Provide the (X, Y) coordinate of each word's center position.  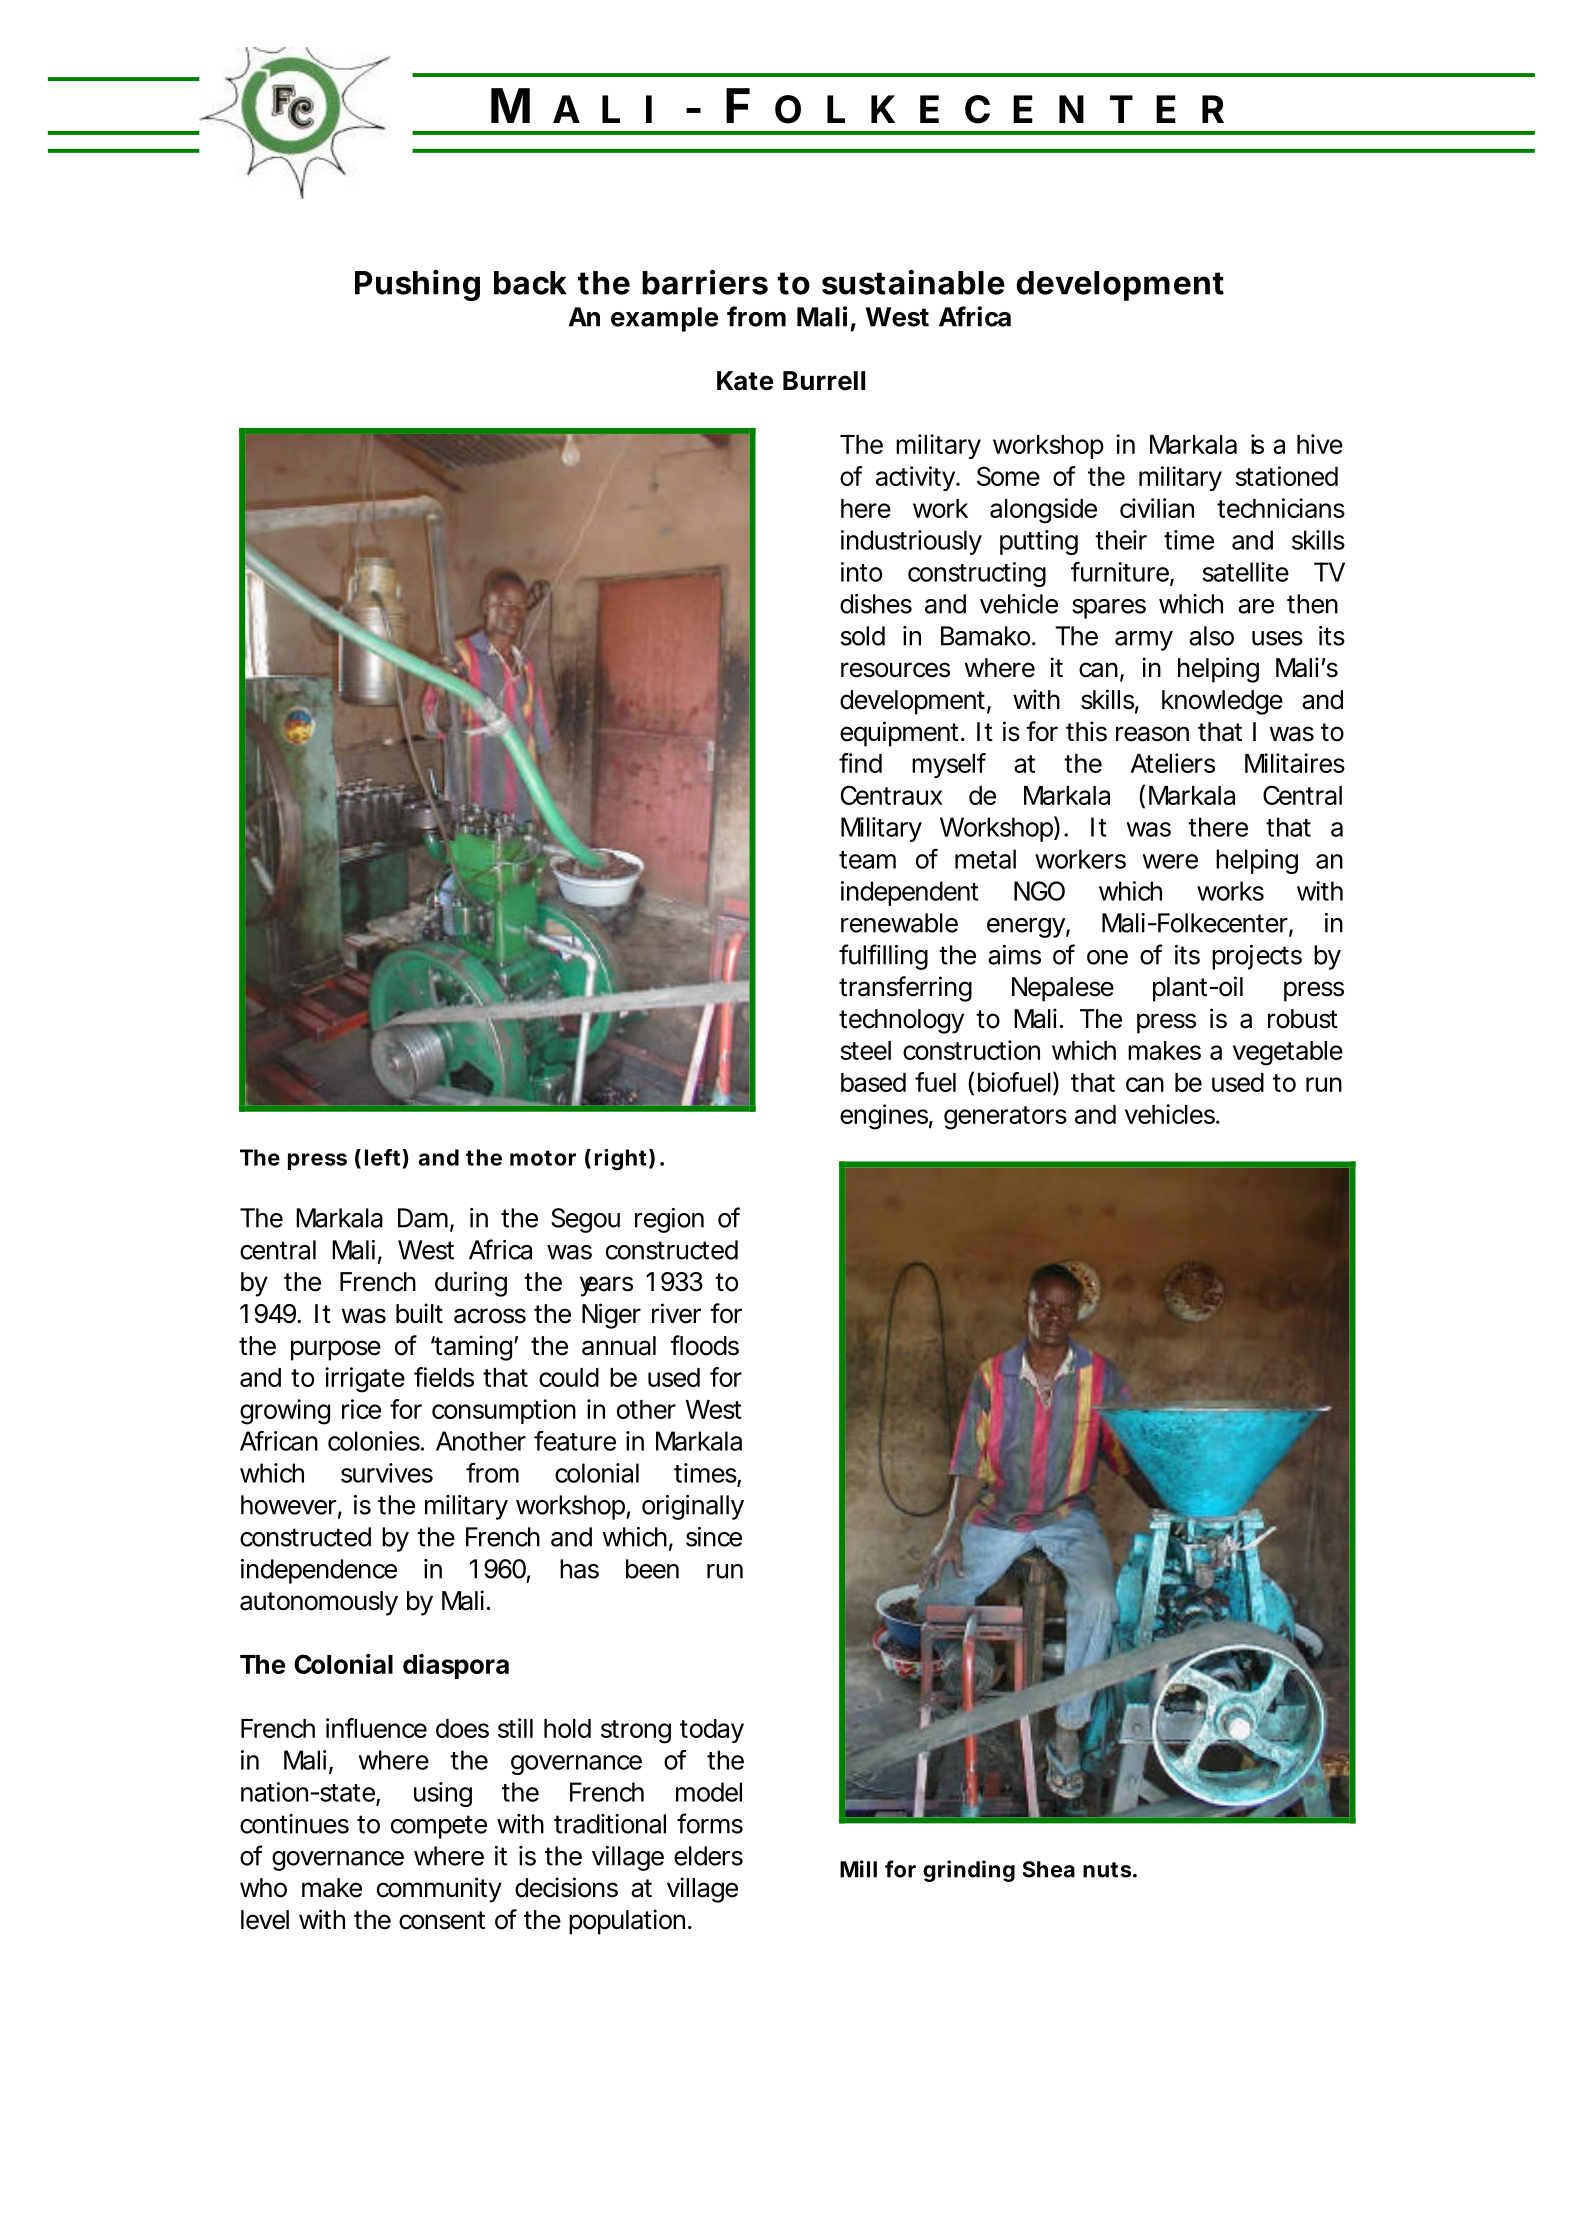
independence (319, 1571)
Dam (423, 1218)
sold (863, 636)
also (1211, 636)
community (439, 1890)
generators (1005, 1118)
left (382, 1157)
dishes (876, 604)
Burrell (824, 381)
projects (1257, 957)
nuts (1107, 1870)
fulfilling (883, 957)
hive (1320, 444)
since (714, 1537)
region (669, 1220)
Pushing (417, 285)
